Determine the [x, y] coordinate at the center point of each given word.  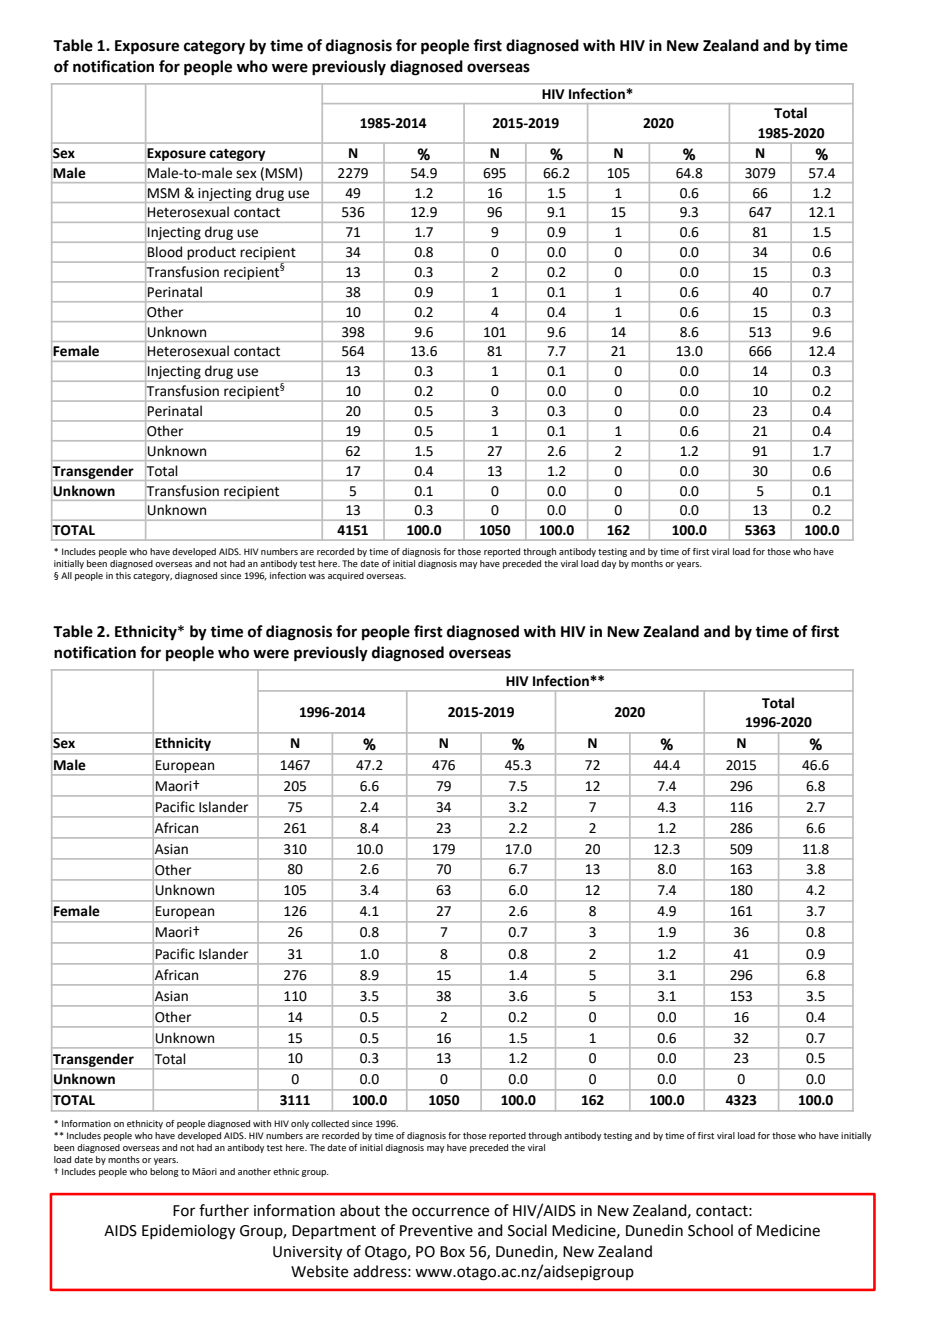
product [212, 253]
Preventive [436, 1231]
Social [527, 1230]
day [608, 564]
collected [330, 1123]
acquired [346, 576]
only [300, 1124]
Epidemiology [188, 1232]
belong [164, 1172]
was [317, 576]
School [710, 1230]
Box [452, 1252]
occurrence [450, 1212]
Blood [165, 252]
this [123, 575]
